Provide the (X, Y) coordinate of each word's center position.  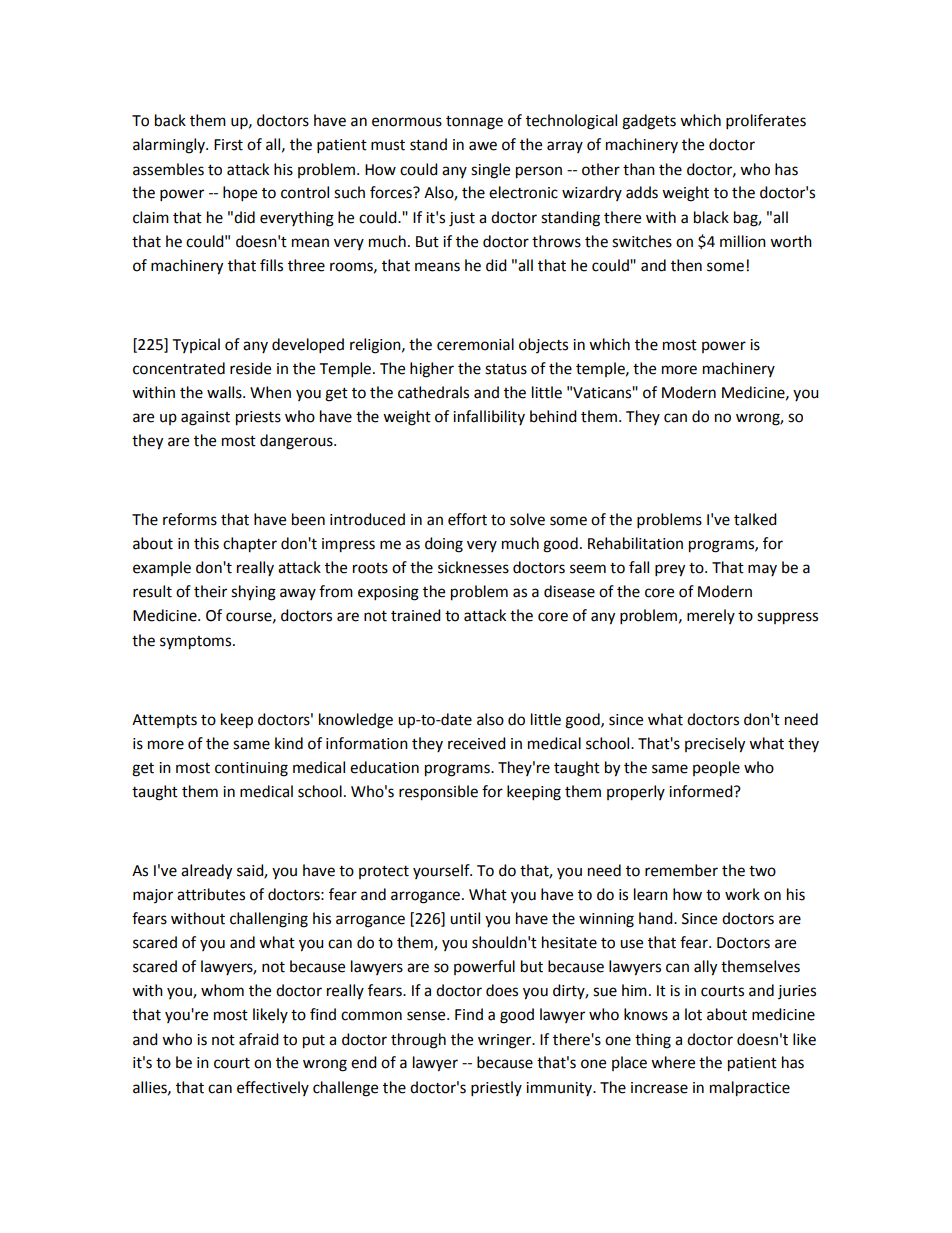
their (210, 591)
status (506, 369)
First (228, 145)
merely (711, 616)
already (206, 872)
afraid (259, 1039)
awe (483, 146)
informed (702, 791)
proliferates (766, 122)
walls (225, 392)
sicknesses (473, 567)
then (686, 265)
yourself (442, 871)
